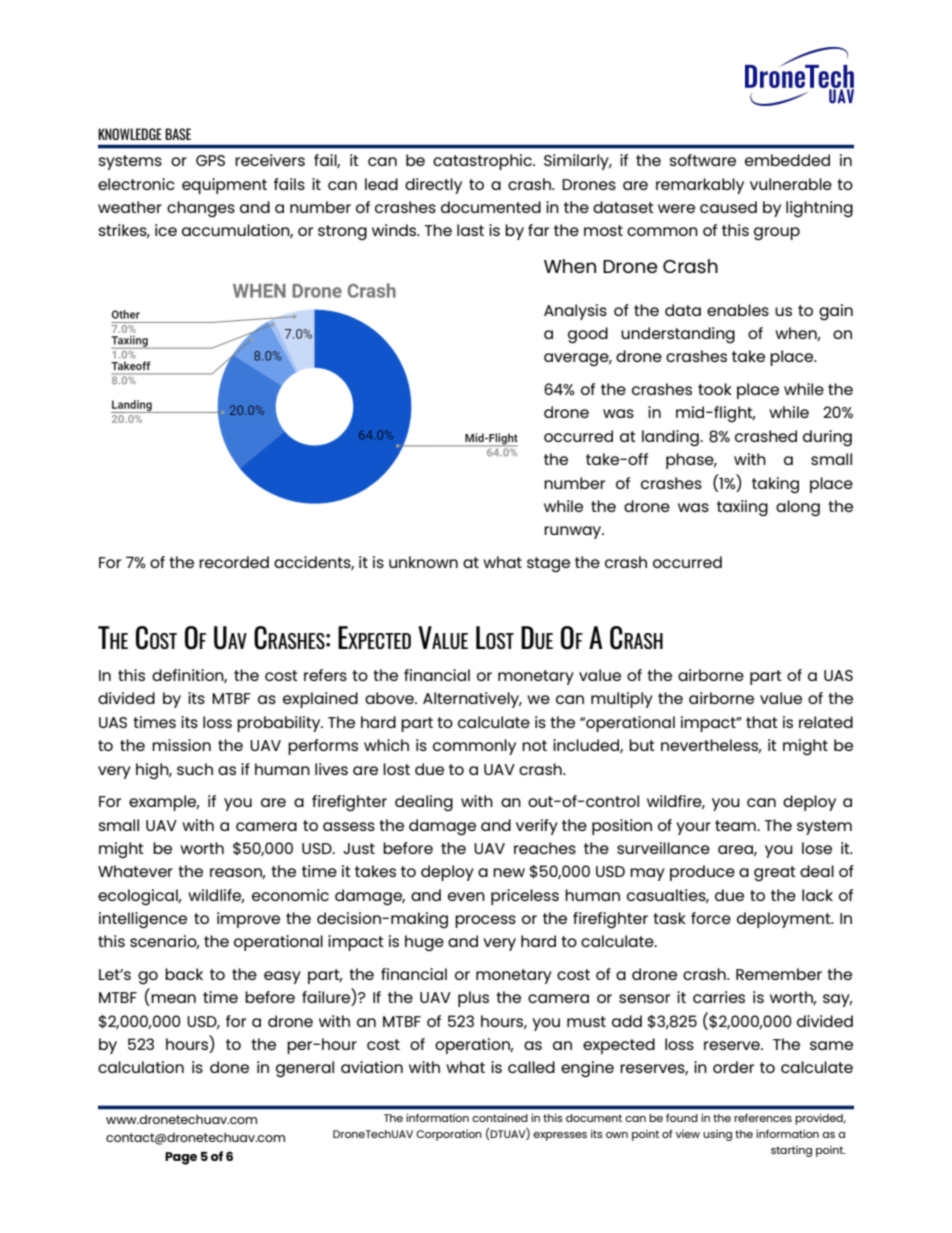  What do you see at coordinates (483, 162) in the page?
I see `catastrophic` at bounding box center [483, 162].
